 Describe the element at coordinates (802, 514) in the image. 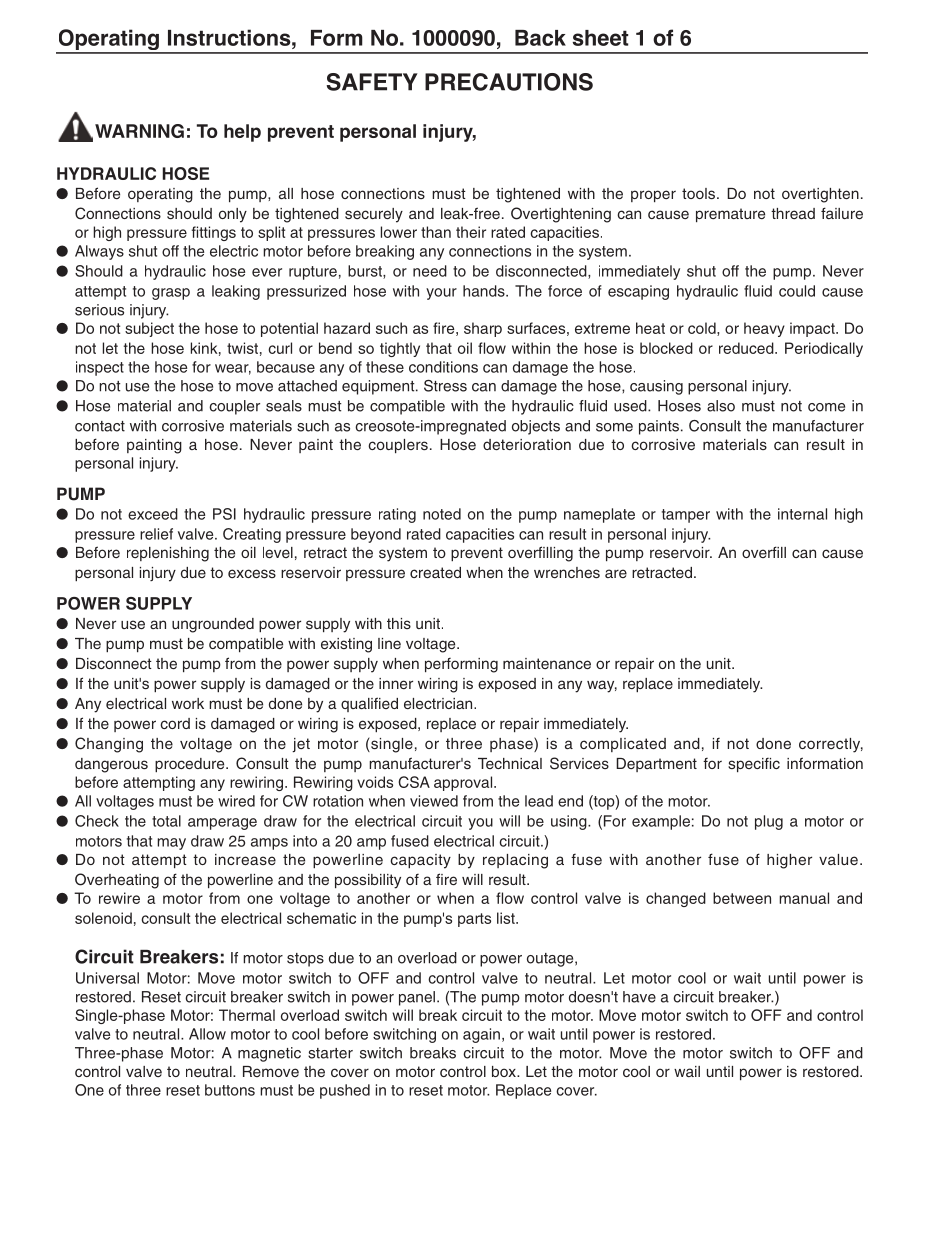

I see `internal` at that location.
